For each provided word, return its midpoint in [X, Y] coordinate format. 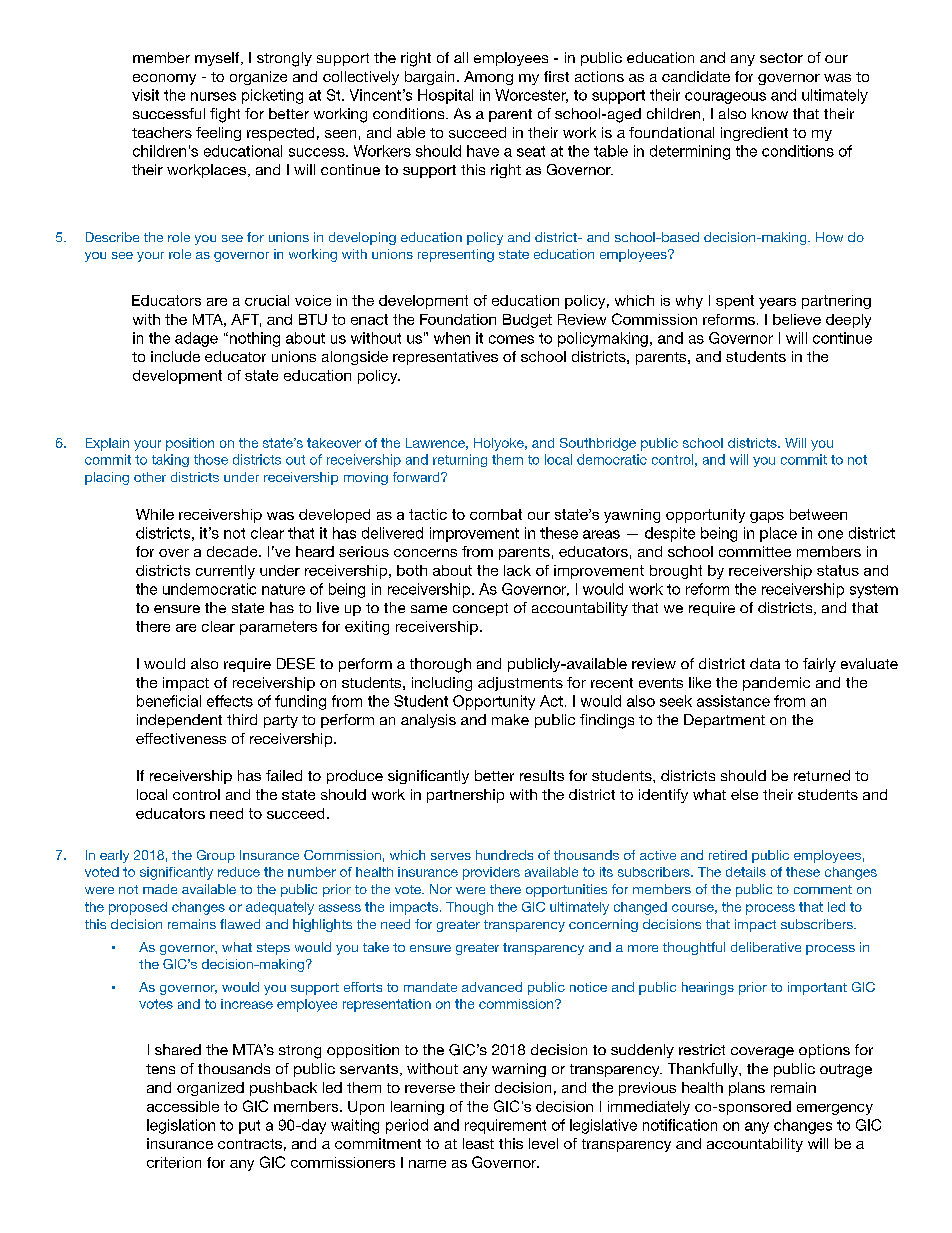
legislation [181, 1126]
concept [480, 609]
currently [225, 572]
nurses [213, 96]
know [770, 113]
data [765, 663]
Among [488, 78]
